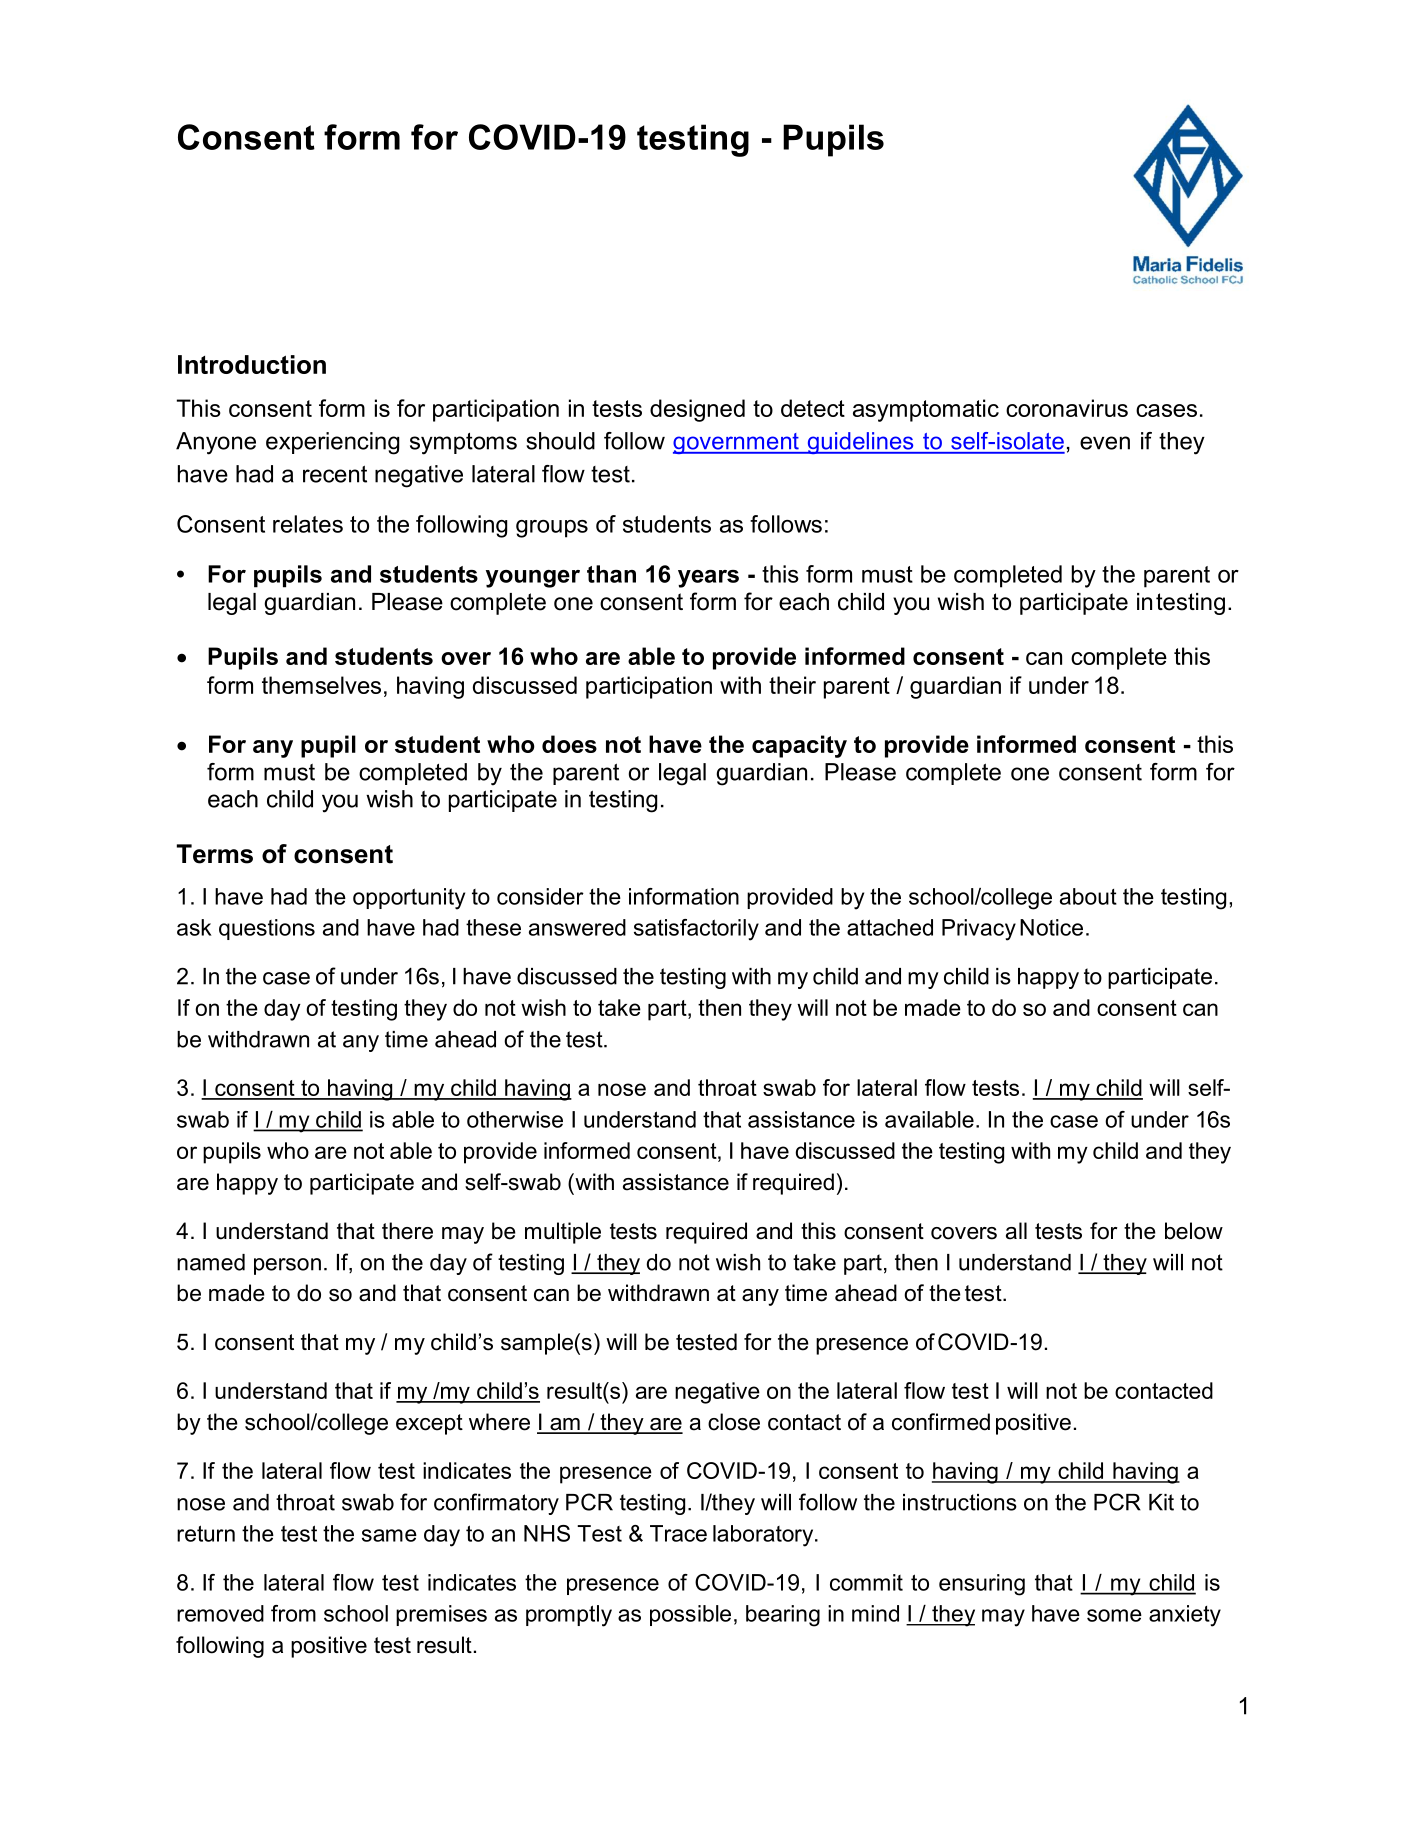 This screenshot has height=1826, width=1411. I want to click on experiencing, so click(332, 443).
